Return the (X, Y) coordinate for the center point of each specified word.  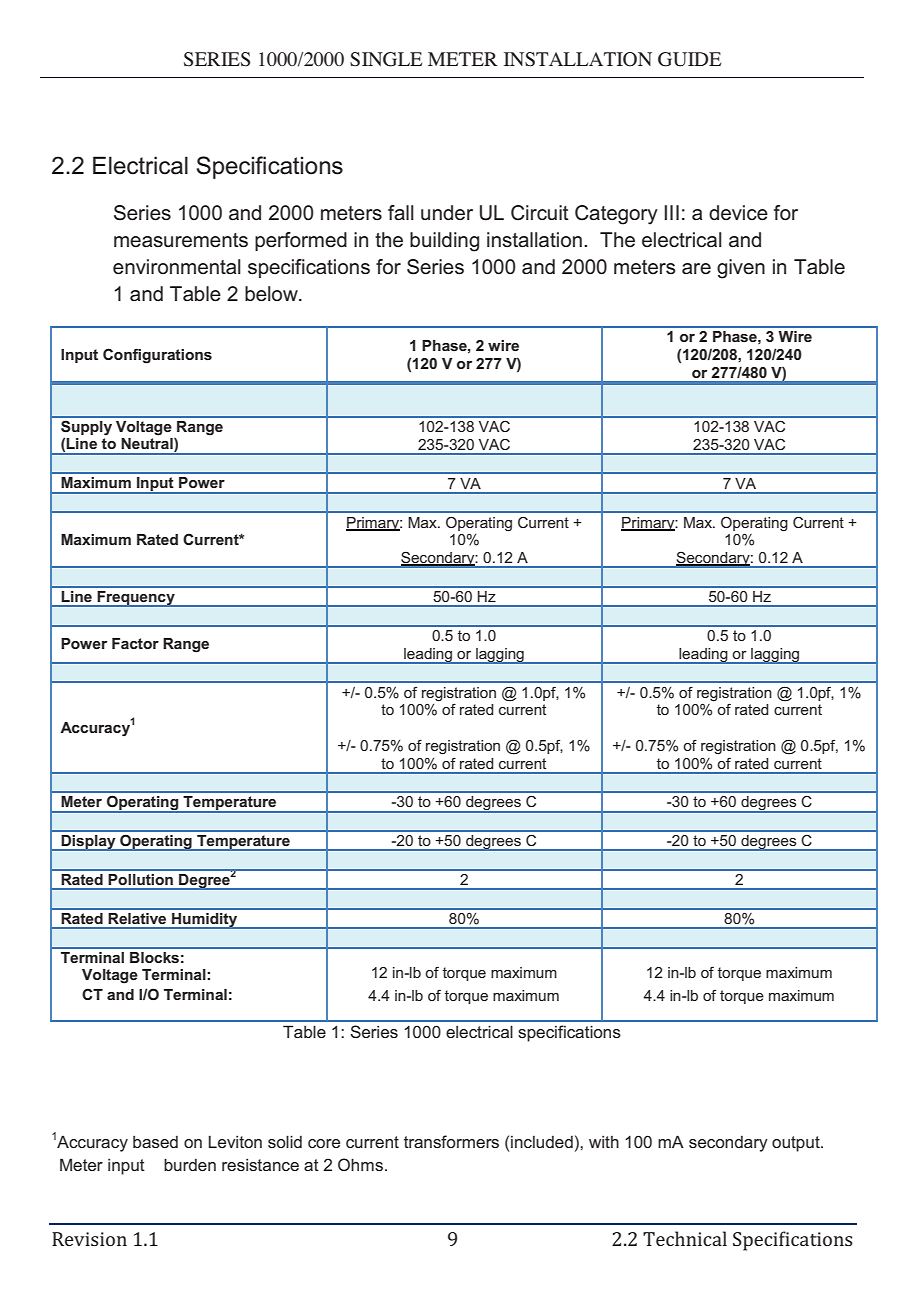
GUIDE (689, 59)
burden (190, 1164)
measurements (181, 240)
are (696, 268)
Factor (135, 643)
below (272, 294)
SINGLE (386, 59)
